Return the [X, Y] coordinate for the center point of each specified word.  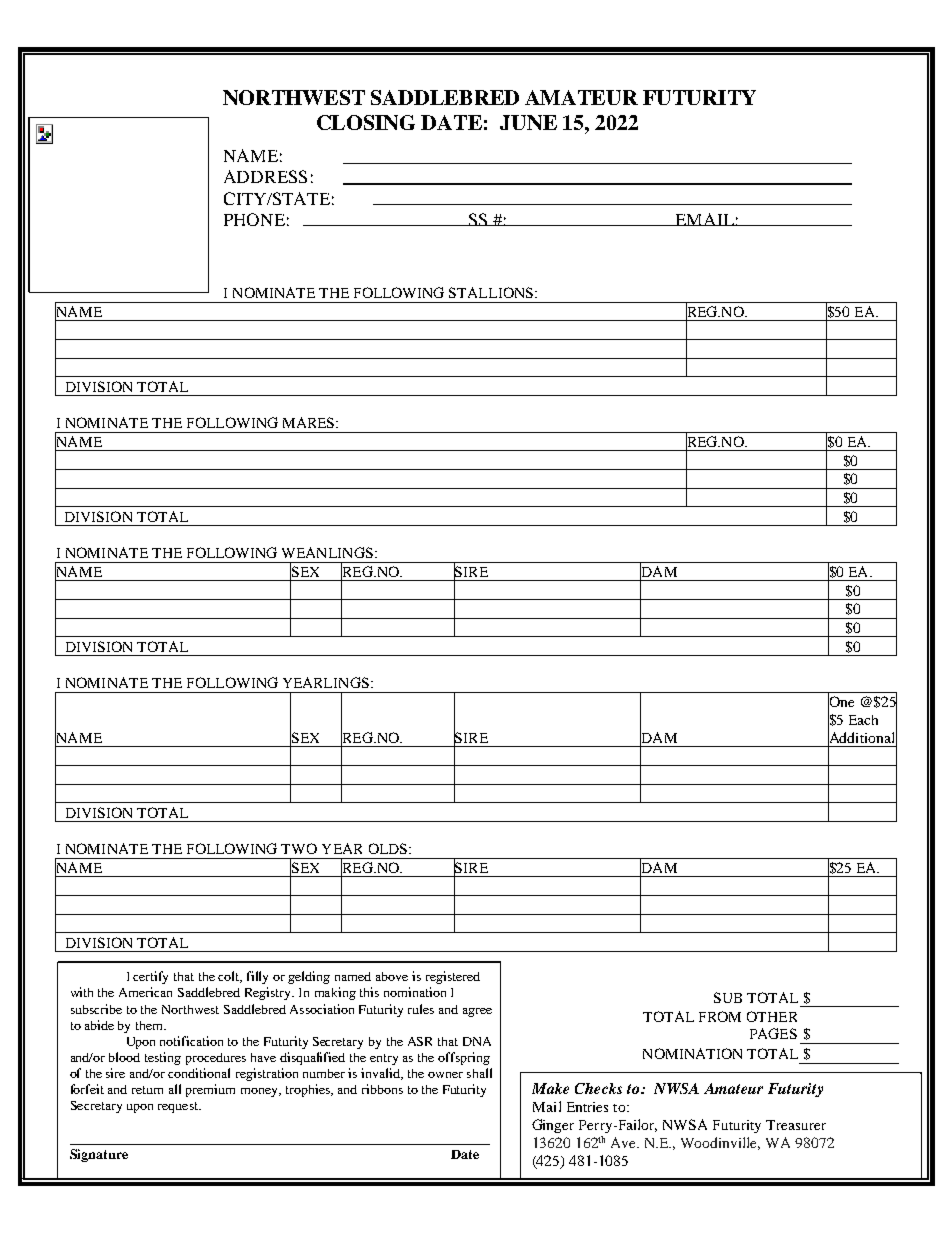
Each [863, 720]
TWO [299, 848]
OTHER [772, 1016]
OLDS [389, 848]
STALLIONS [491, 292]
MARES [310, 422]
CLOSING [366, 122]
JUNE [528, 122]
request [179, 1107]
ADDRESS [265, 176]
